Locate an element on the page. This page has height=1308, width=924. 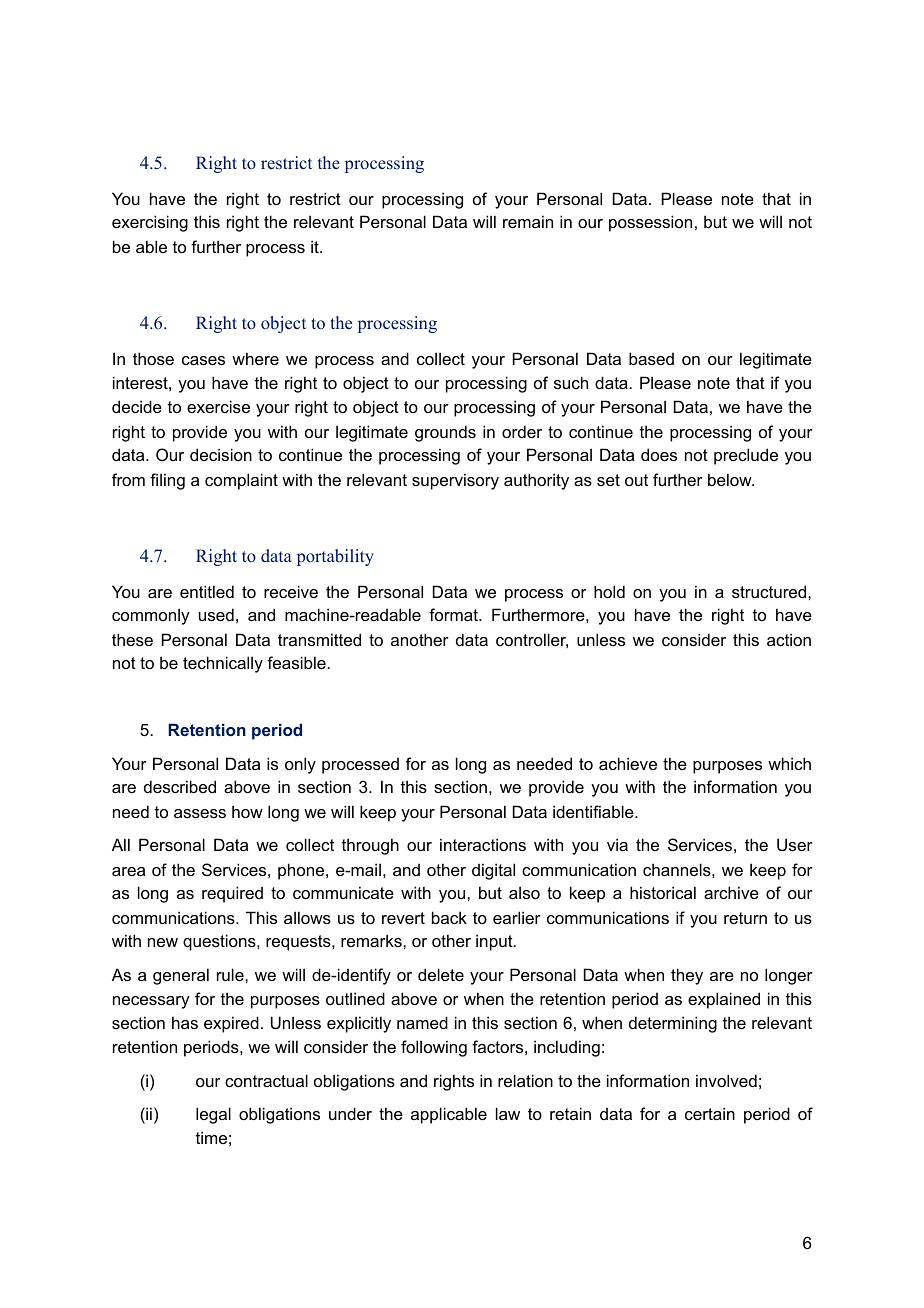
User is located at coordinates (795, 844).
